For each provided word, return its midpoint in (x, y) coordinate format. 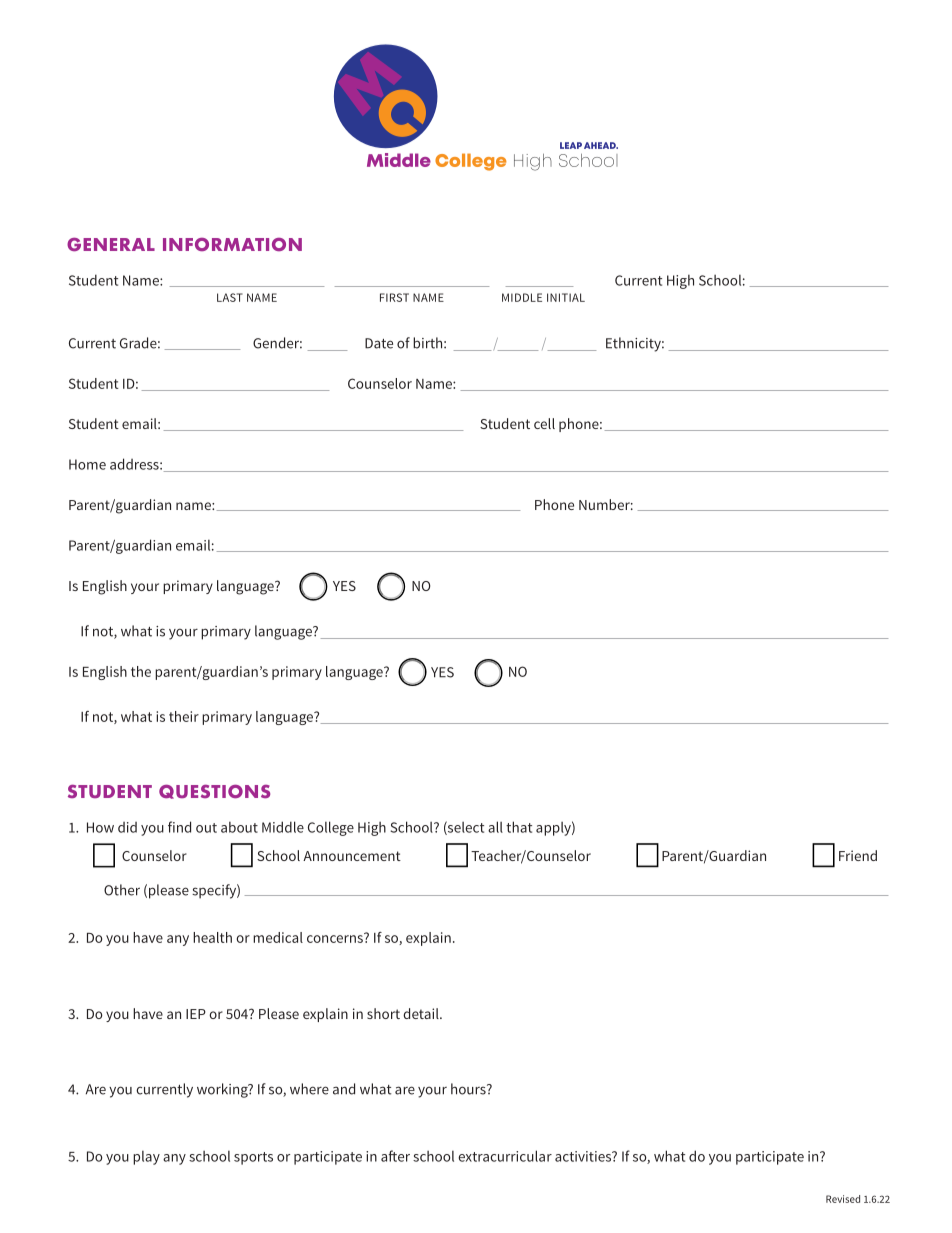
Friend (858, 855)
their (184, 716)
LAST (230, 297)
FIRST (394, 297)
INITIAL (566, 297)
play (146, 1157)
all (495, 827)
